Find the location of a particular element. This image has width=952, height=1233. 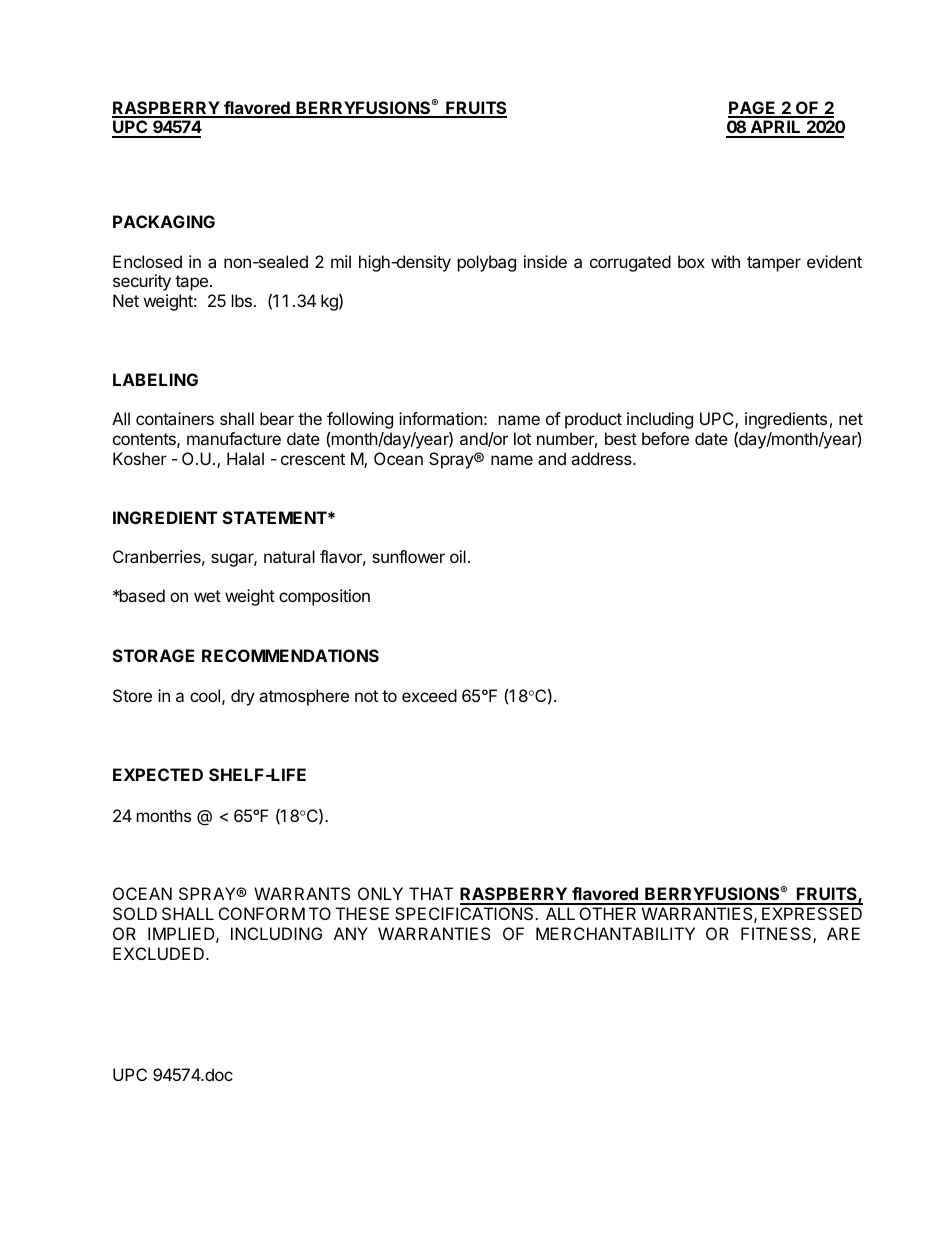

CONFORM is located at coordinates (262, 913).
